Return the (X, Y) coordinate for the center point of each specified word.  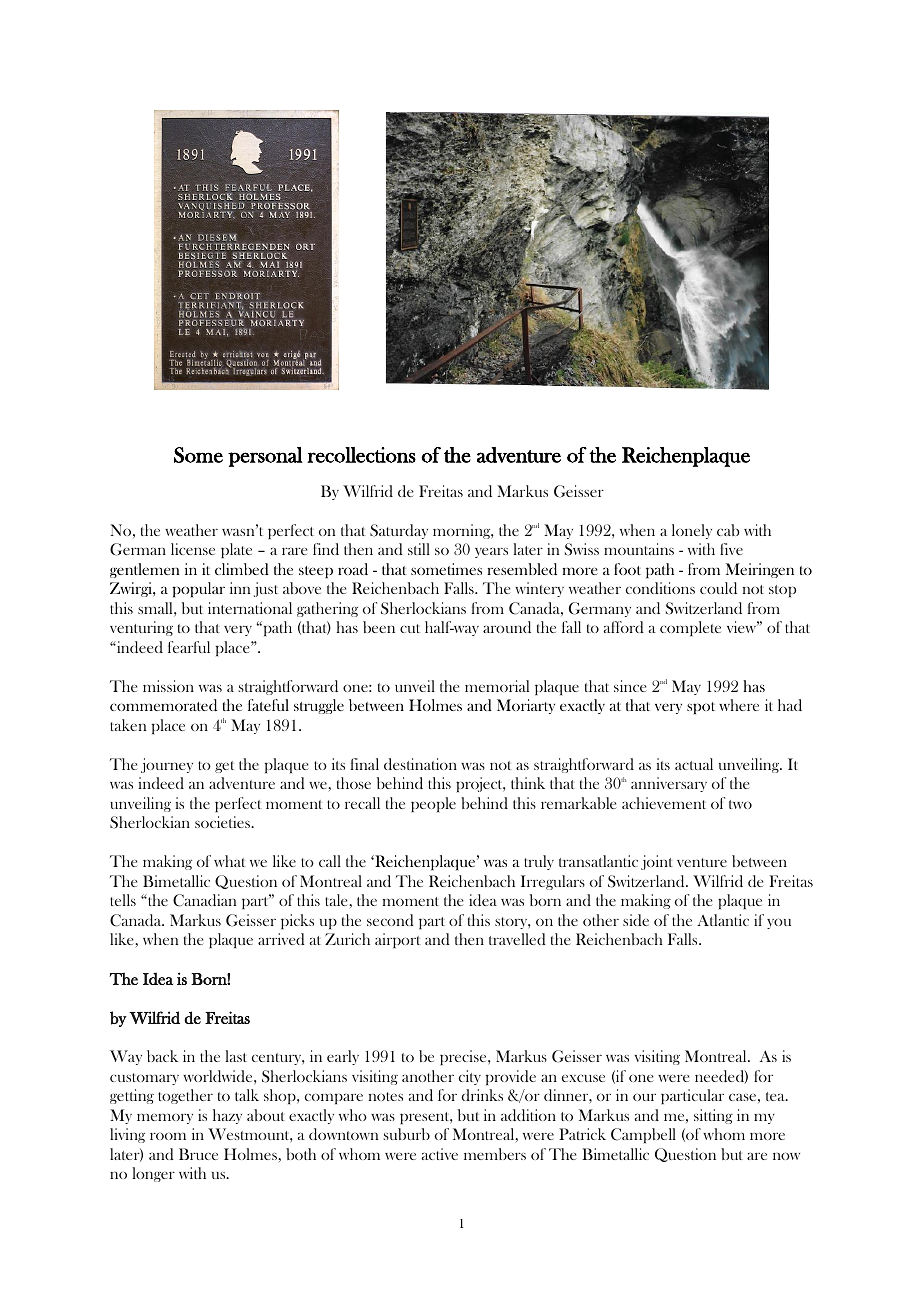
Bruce (198, 1154)
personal (265, 457)
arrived (281, 939)
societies (223, 822)
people (433, 804)
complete (690, 628)
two (740, 804)
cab (728, 530)
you (779, 924)
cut (410, 628)
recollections (361, 455)
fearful (189, 647)
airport (397, 940)
